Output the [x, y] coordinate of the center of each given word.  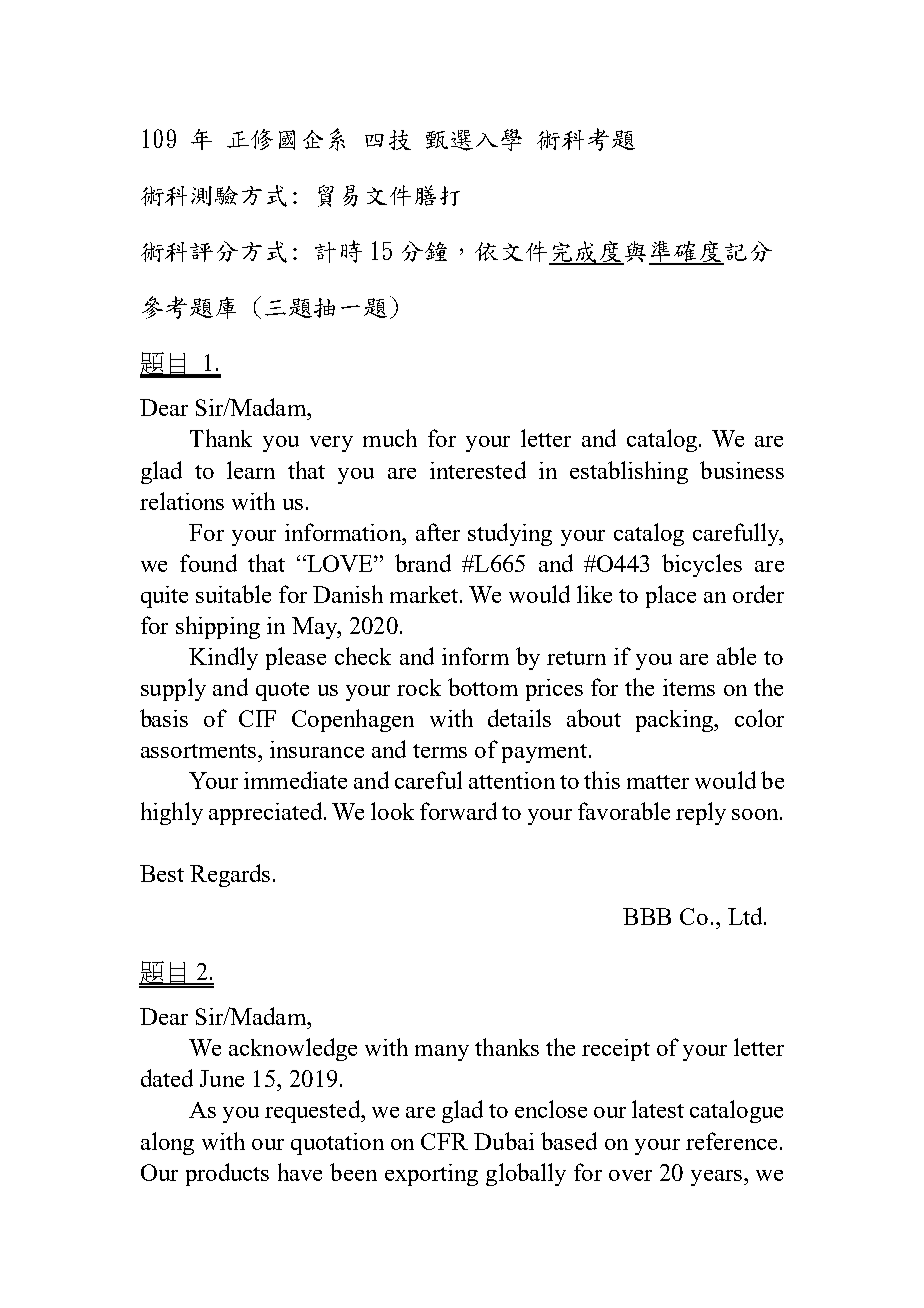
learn [251, 470]
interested [478, 470]
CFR [444, 1141]
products [227, 1174]
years [716, 1178]
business [742, 470]
